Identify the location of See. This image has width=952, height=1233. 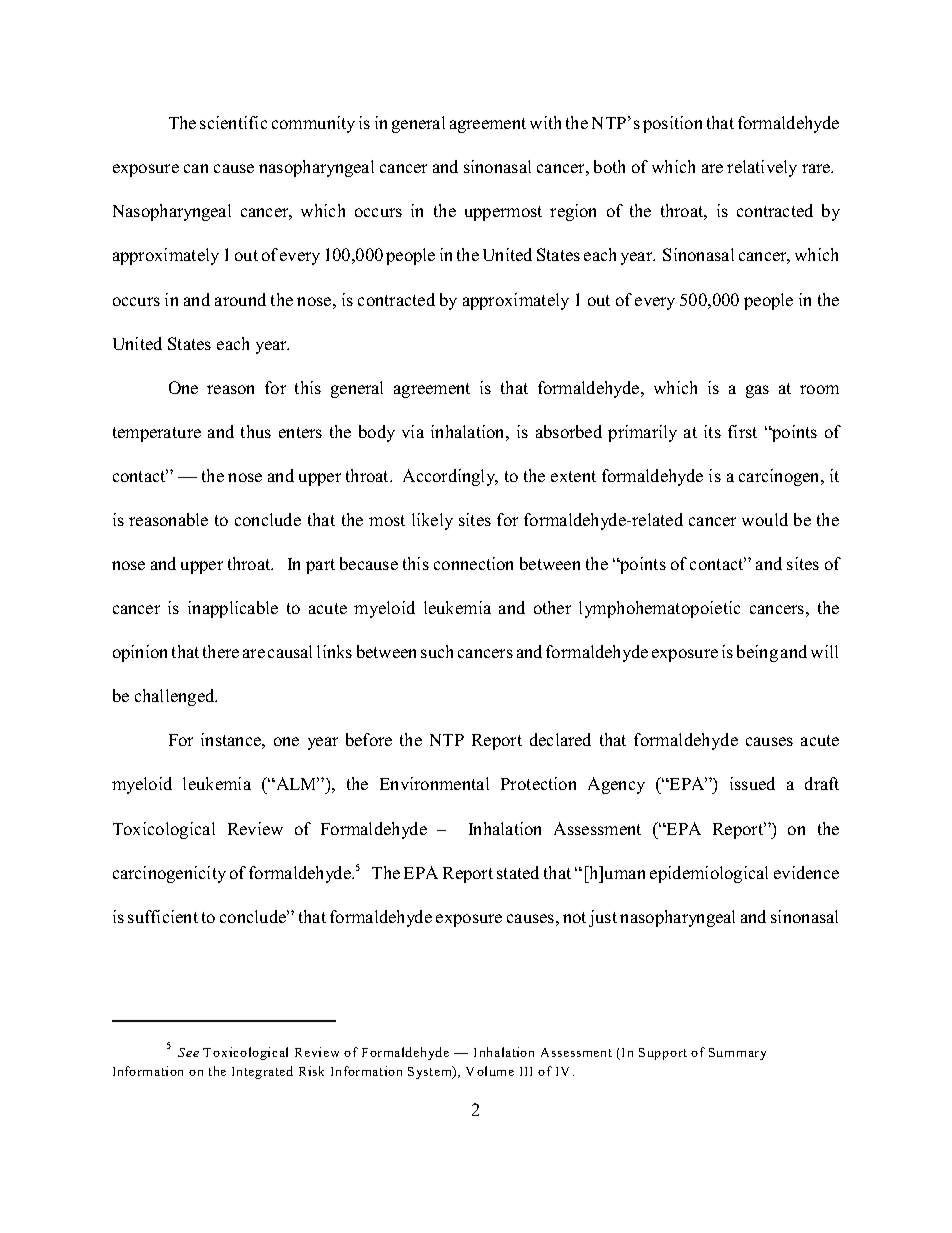
(188, 1052).
